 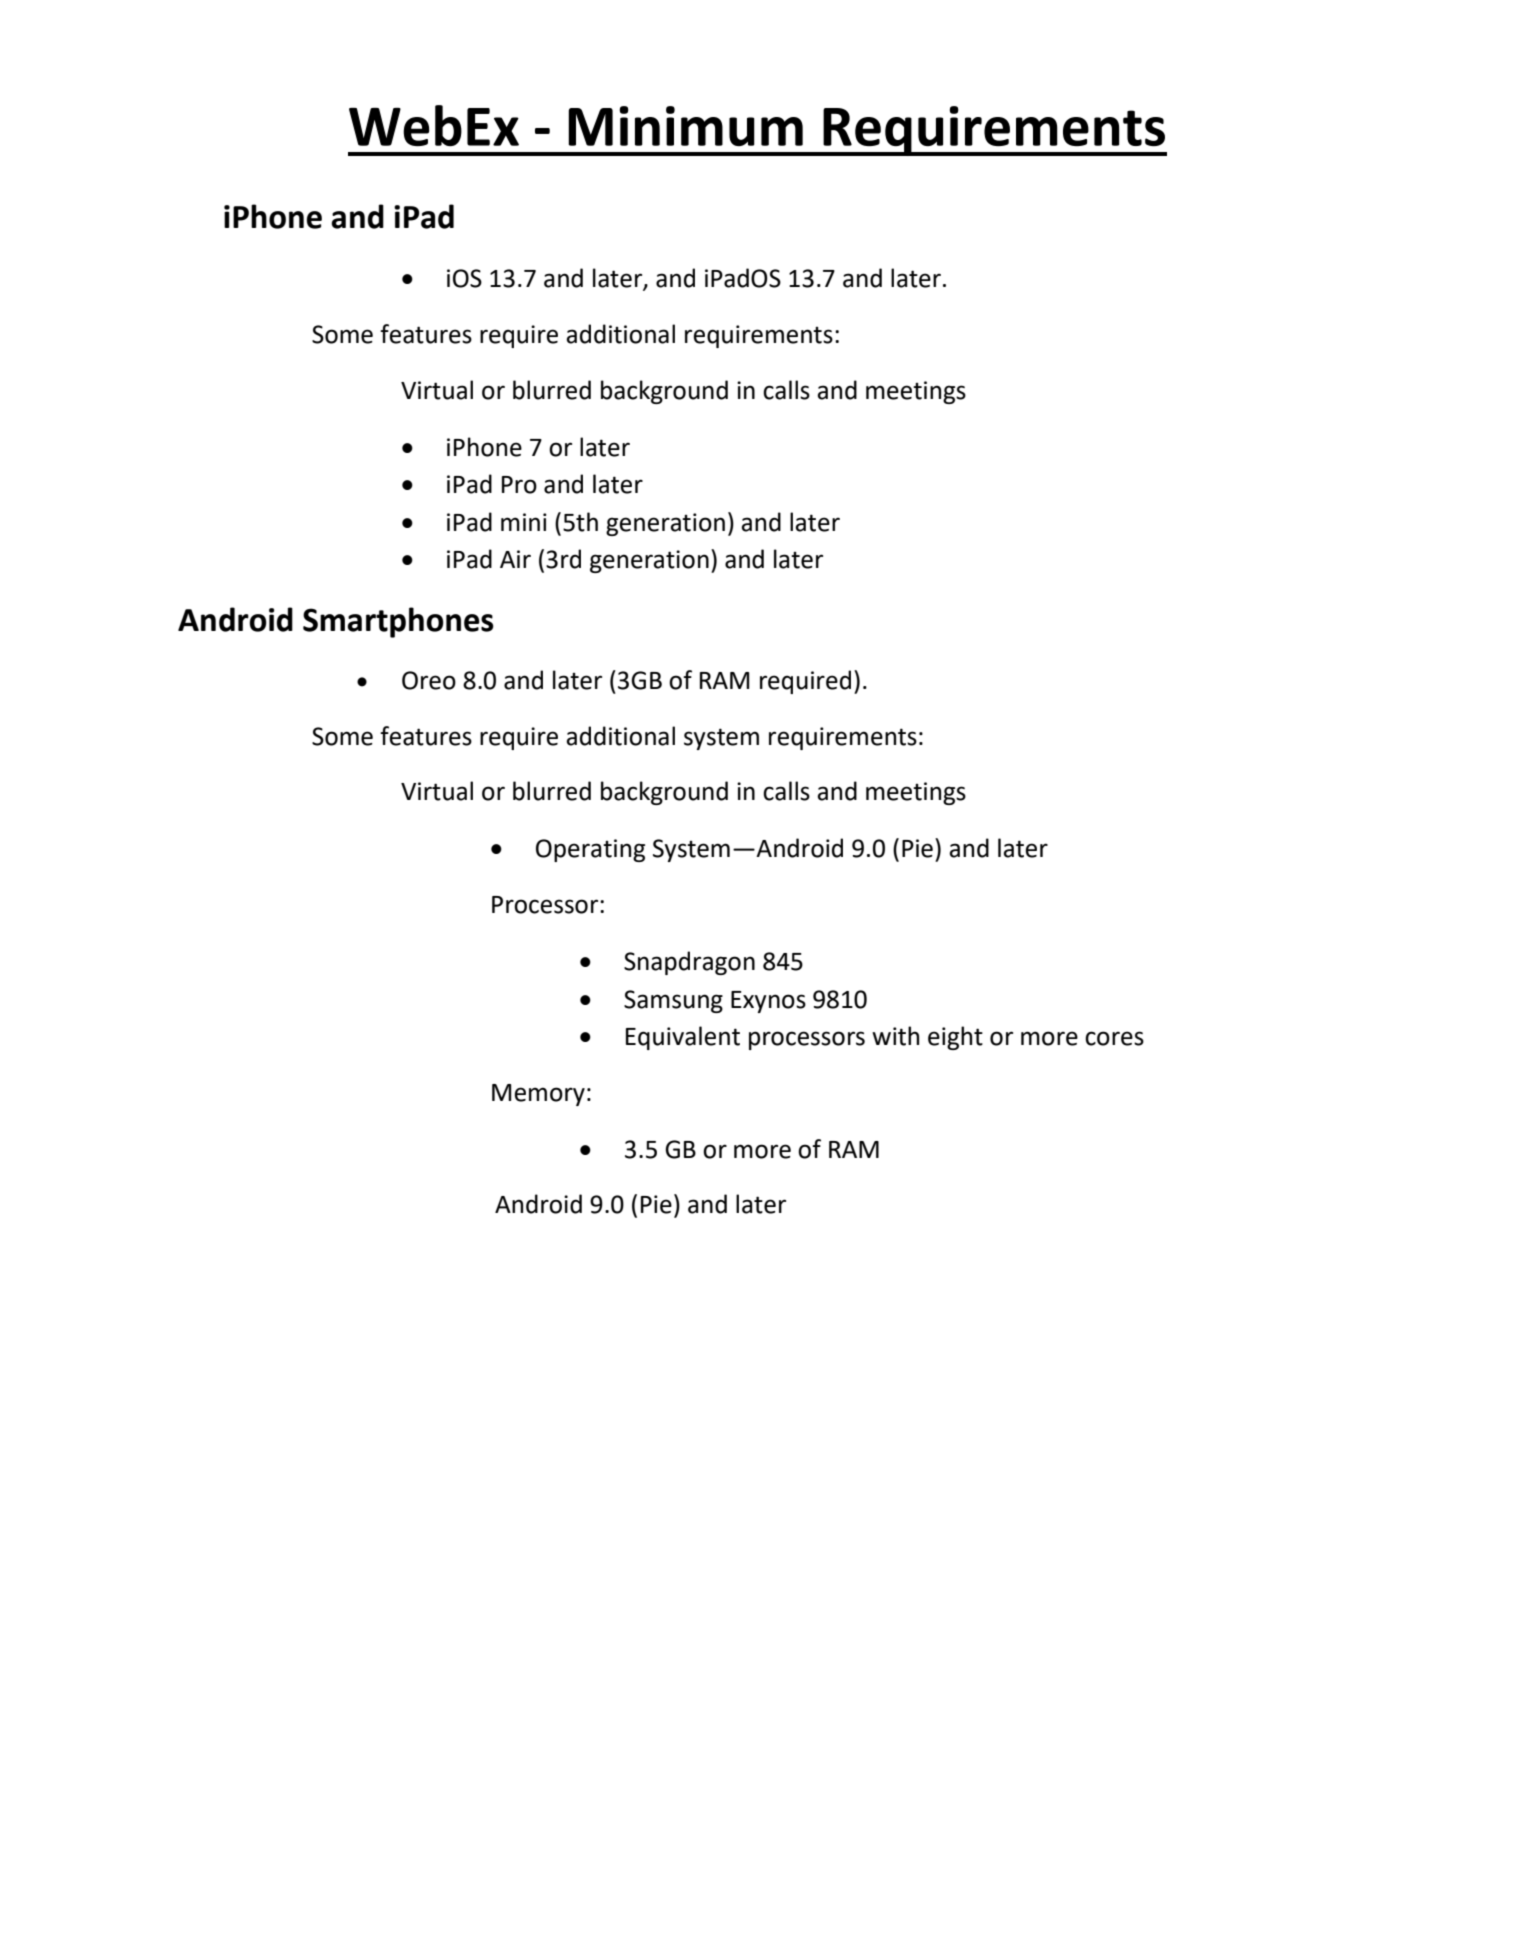 I want to click on Oreo, so click(x=429, y=680).
